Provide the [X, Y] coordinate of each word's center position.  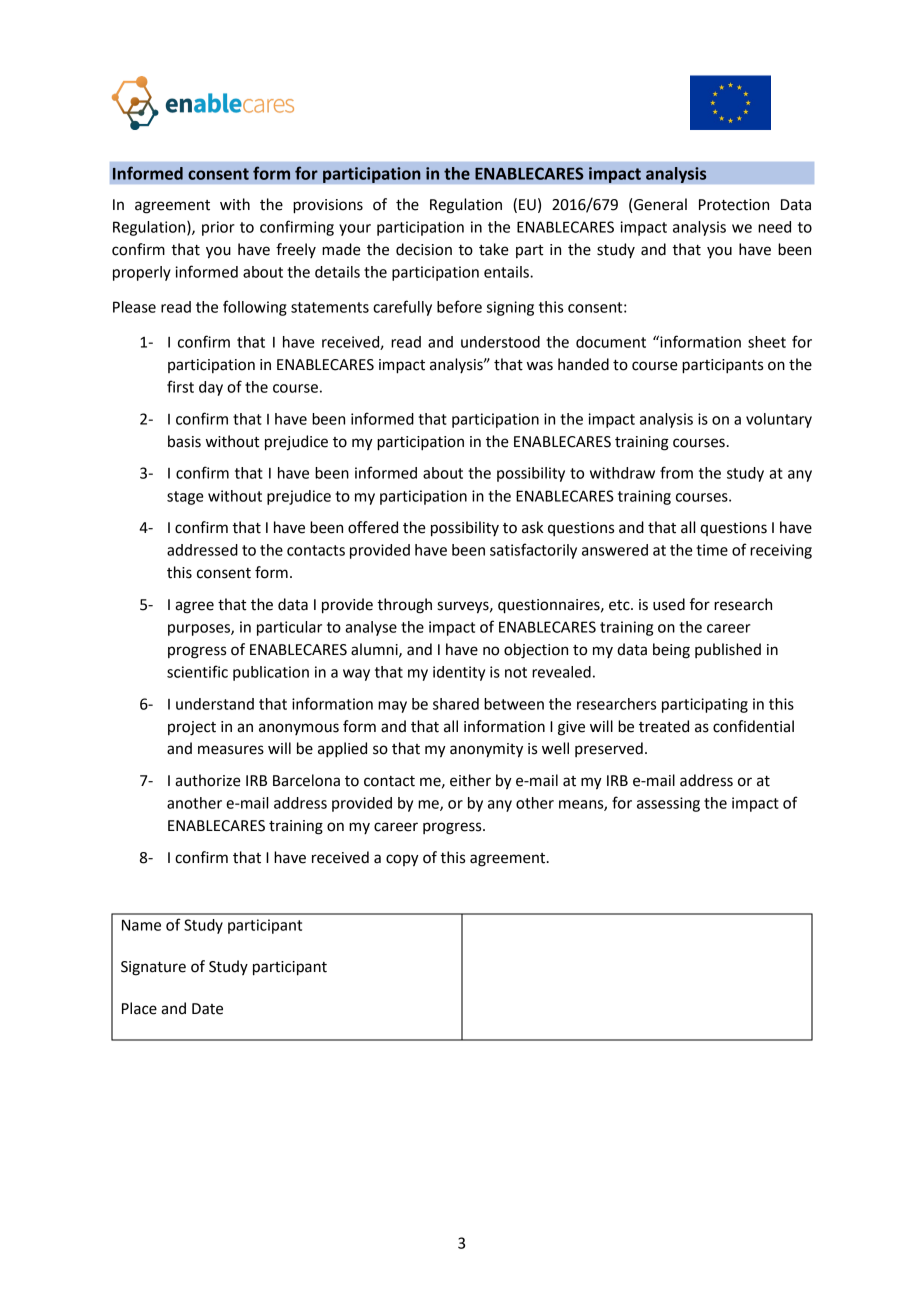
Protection [734, 205]
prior [218, 228]
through [404, 606]
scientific [197, 671]
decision [424, 249]
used [669, 604]
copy [402, 860]
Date [207, 1009]
